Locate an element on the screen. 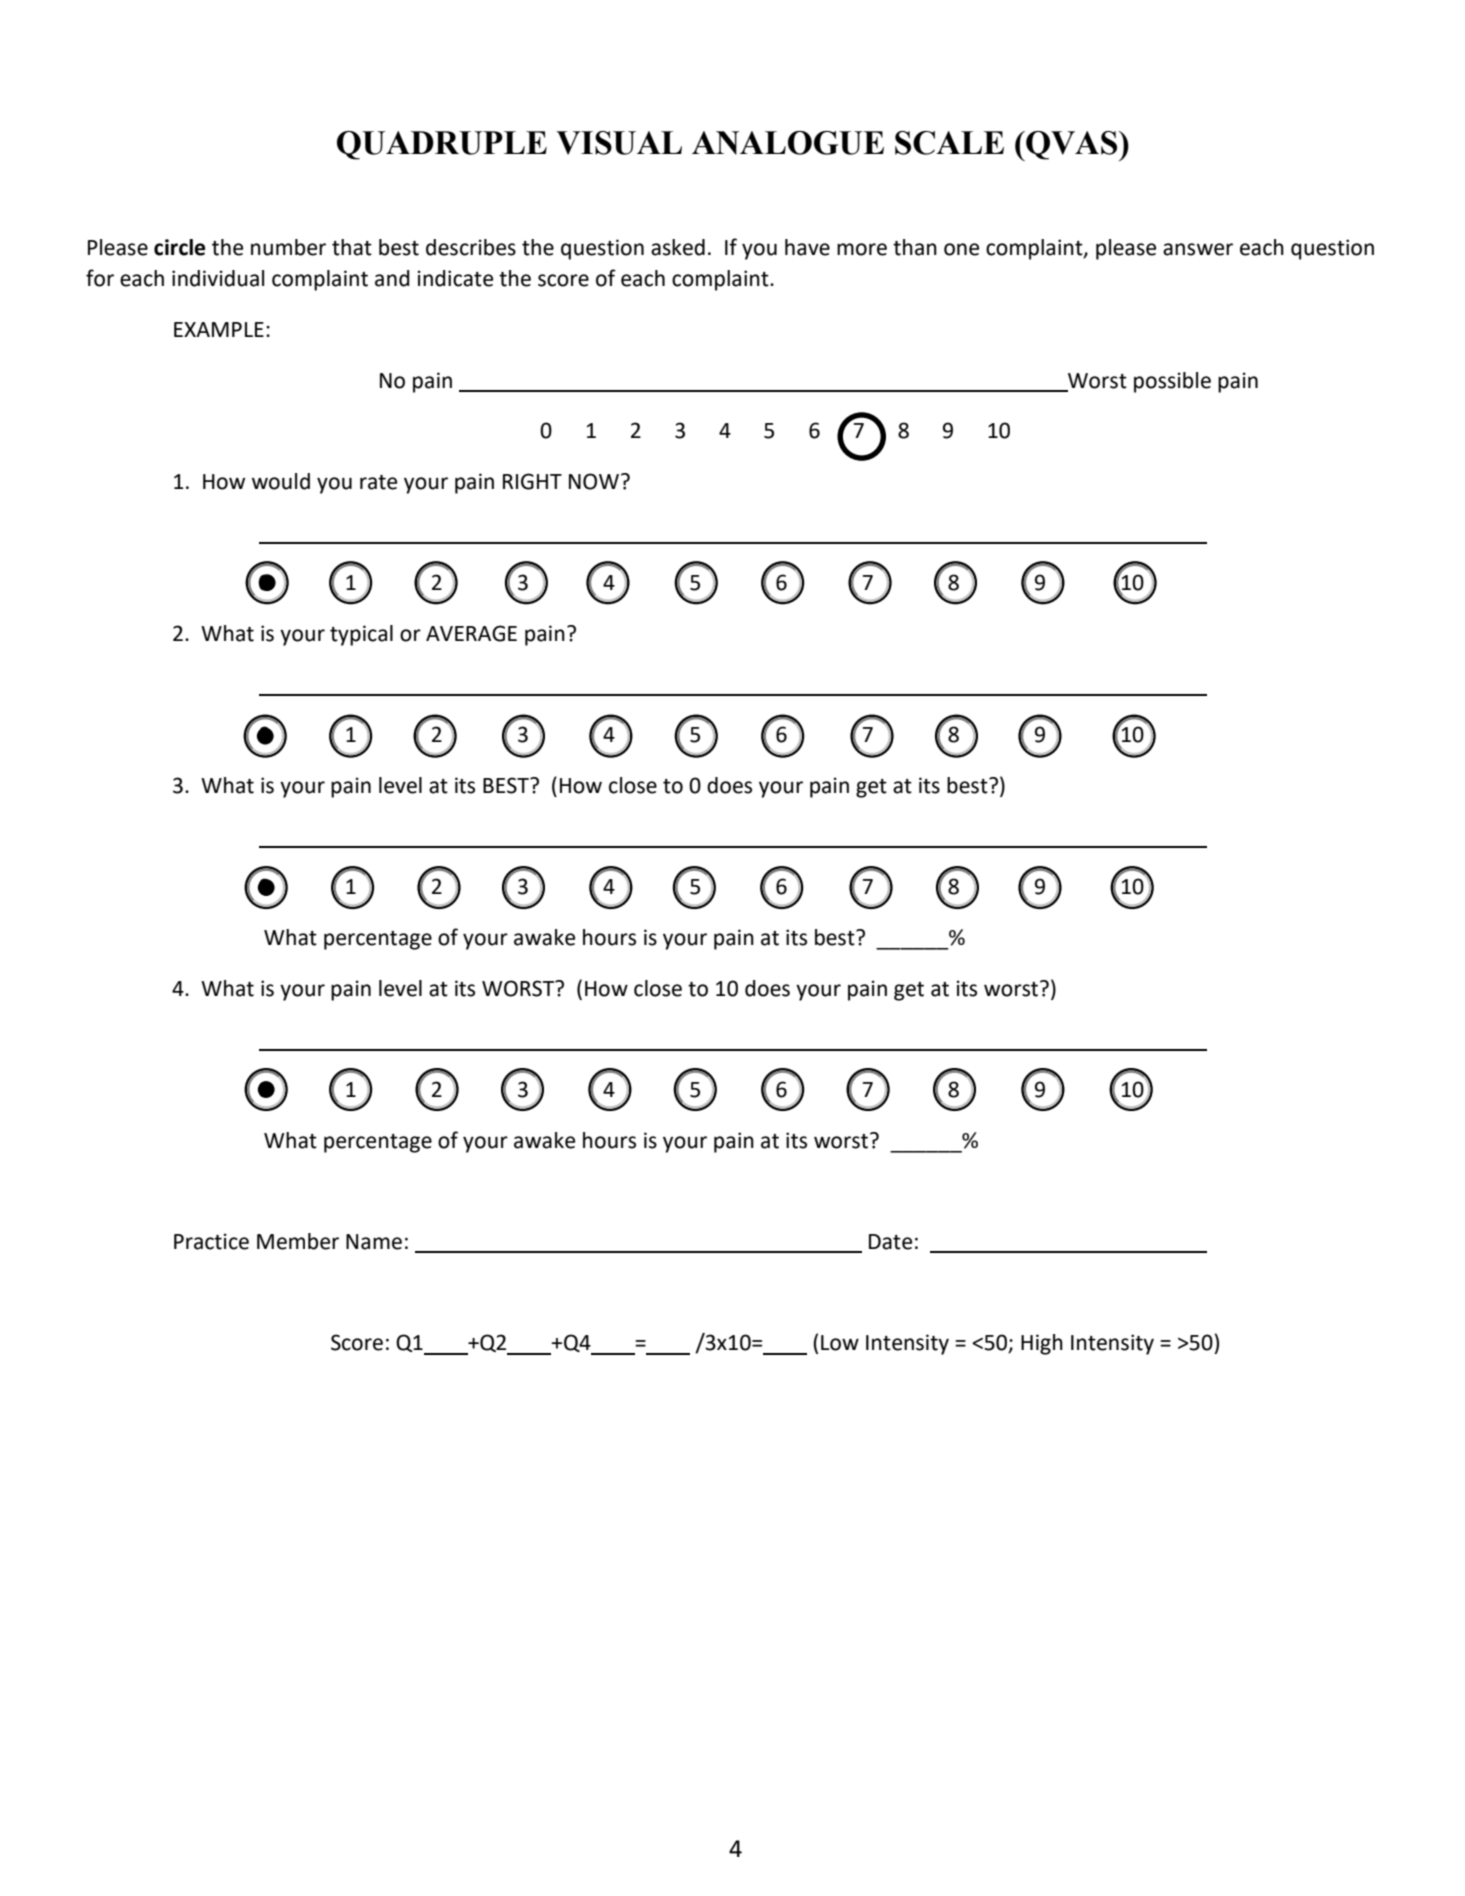  High is located at coordinates (1042, 1344).
